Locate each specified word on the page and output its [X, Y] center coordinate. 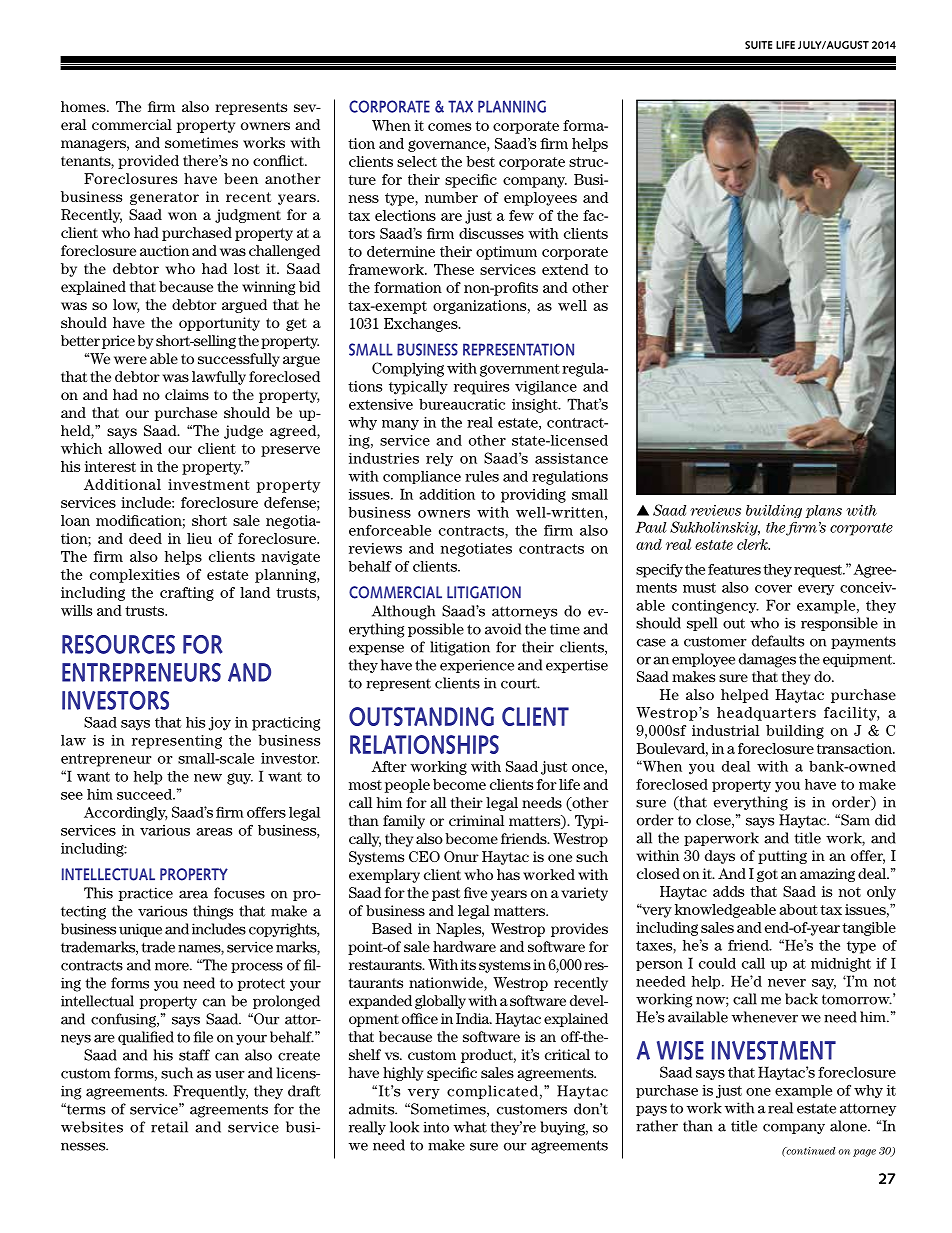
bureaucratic [462, 404]
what [470, 1127]
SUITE [758, 45]
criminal [476, 820]
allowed [135, 448]
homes [84, 106]
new [208, 778]
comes [449, 127]
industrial [725, 730]
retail [169, 1127]
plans [823, 511]
